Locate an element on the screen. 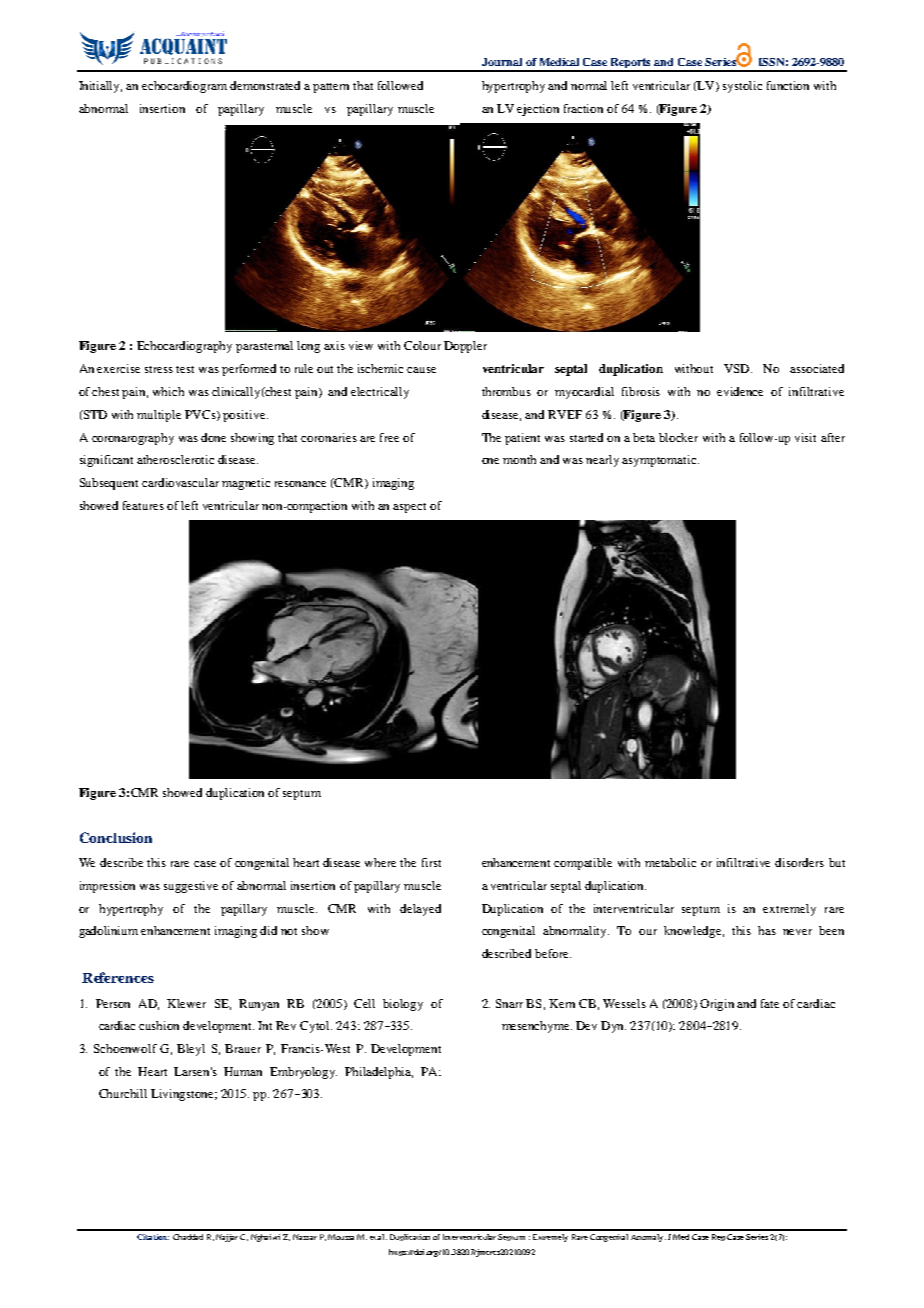 Image resolution: width=924 pixels, height=1308 pixels. Moussa is located at coordinates (341, 1237).
